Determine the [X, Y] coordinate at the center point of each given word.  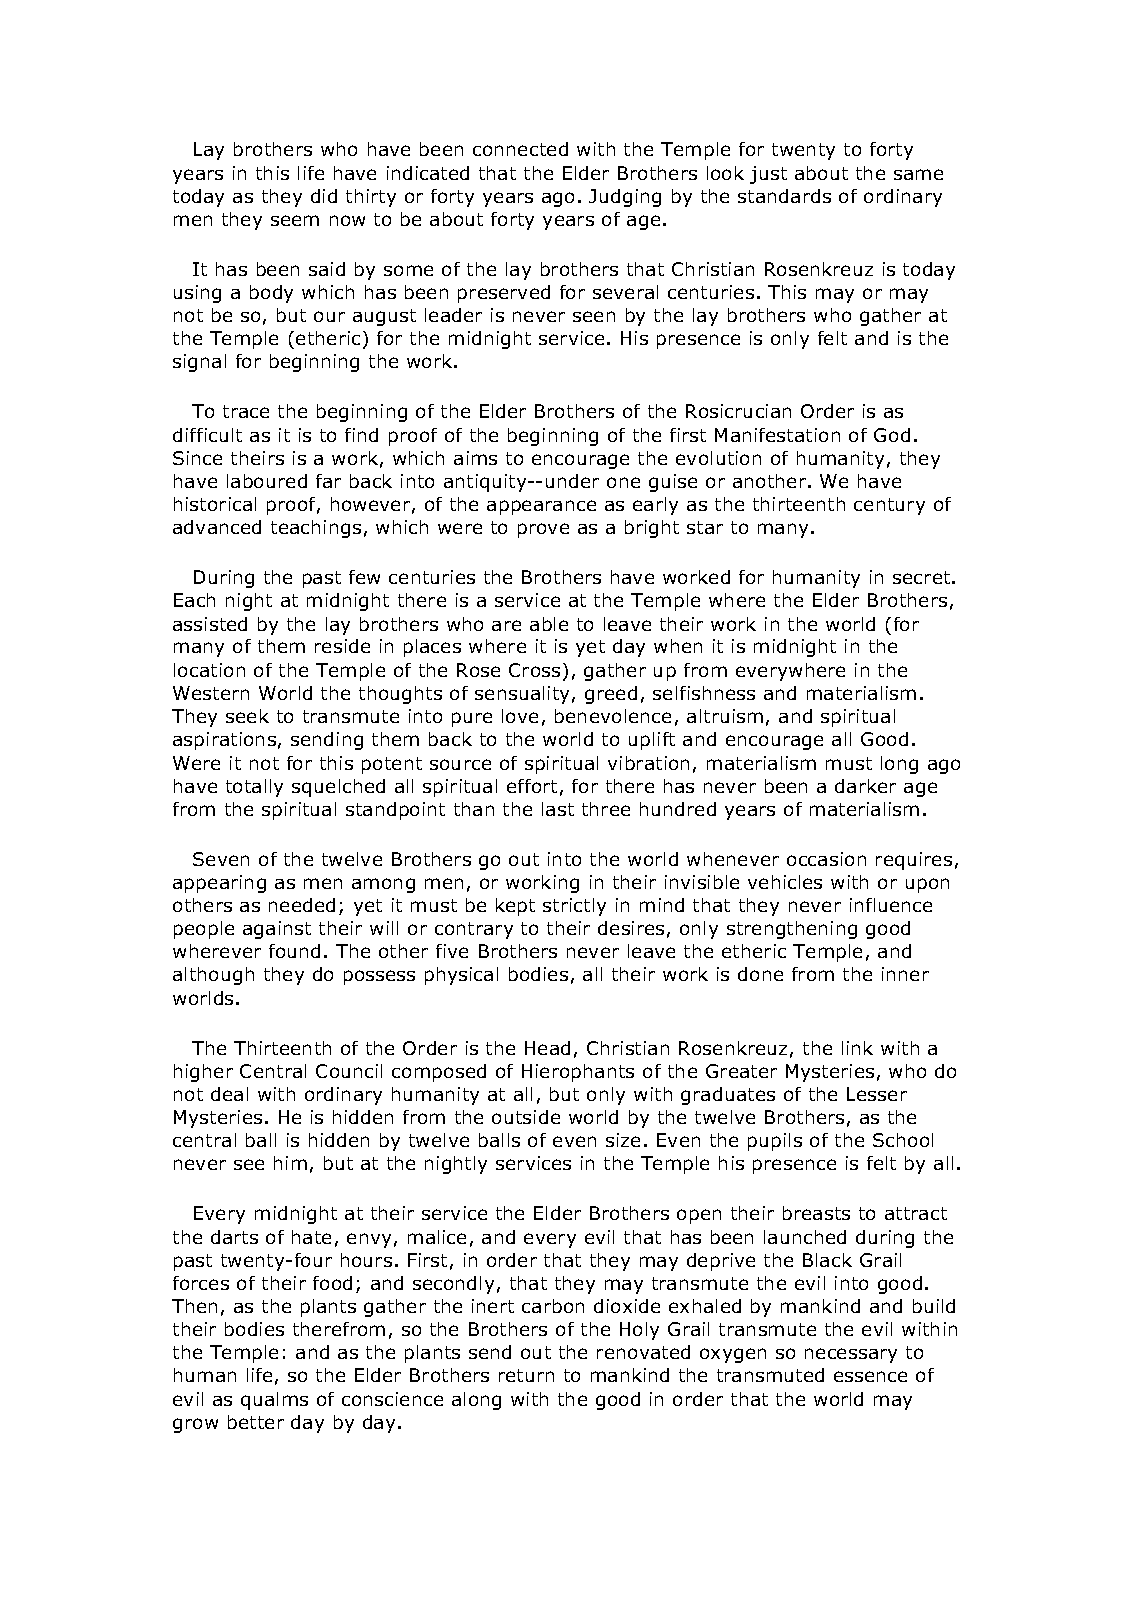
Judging [625, 198]
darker [865, 786]
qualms [274, 1401]
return [526, 1375]
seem [295, 220]
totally [254, 788]
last [558, 809]
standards [784, 196]
